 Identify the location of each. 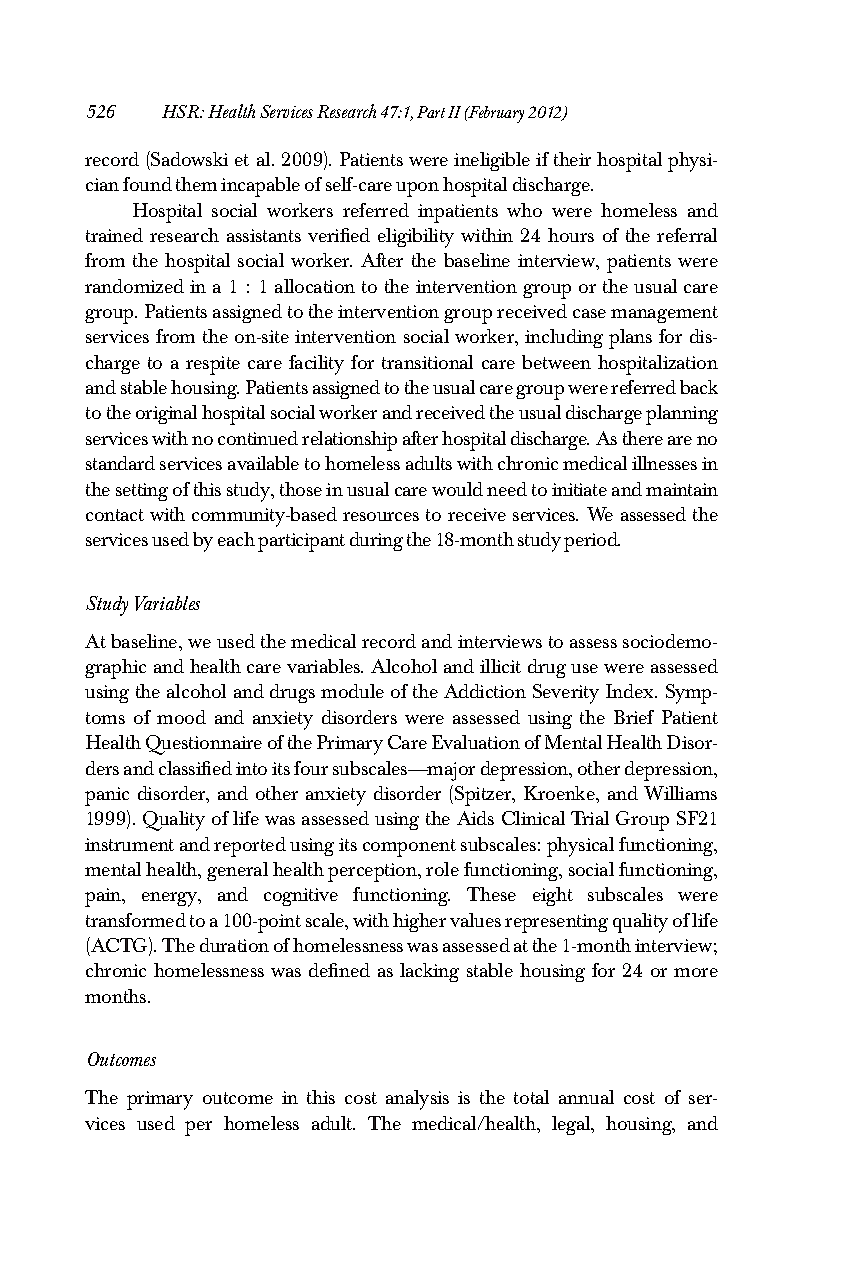
(236, 539).
